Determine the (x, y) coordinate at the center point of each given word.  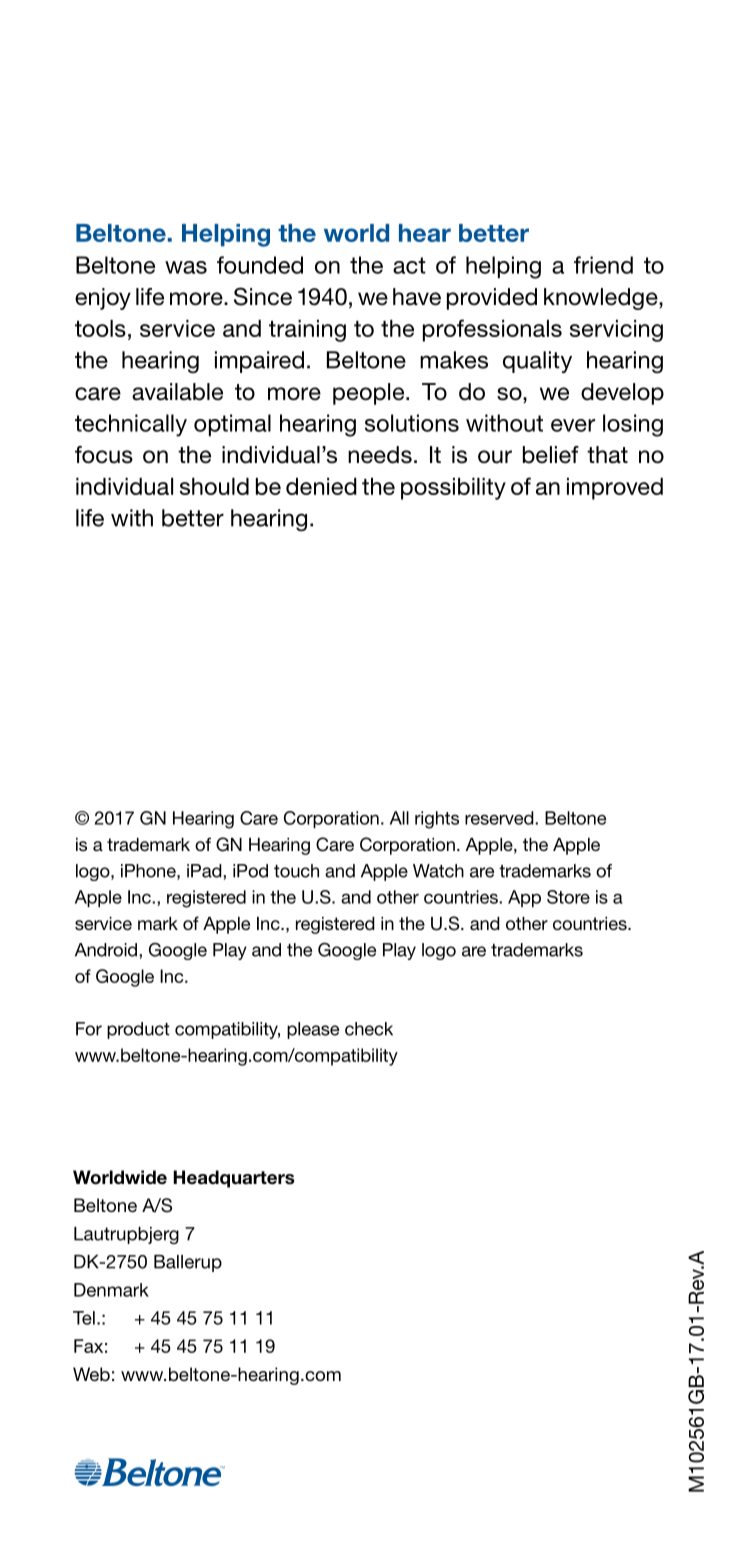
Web (91, 1374)
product (138, 1030)
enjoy (103, 299)
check (369, 1029)
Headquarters (233, 1179)
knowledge (602, 299)
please (313, 1030)
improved (615, 489)
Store (568, 897)
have (417, 297)
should (214, 486)
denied (321, 486)
